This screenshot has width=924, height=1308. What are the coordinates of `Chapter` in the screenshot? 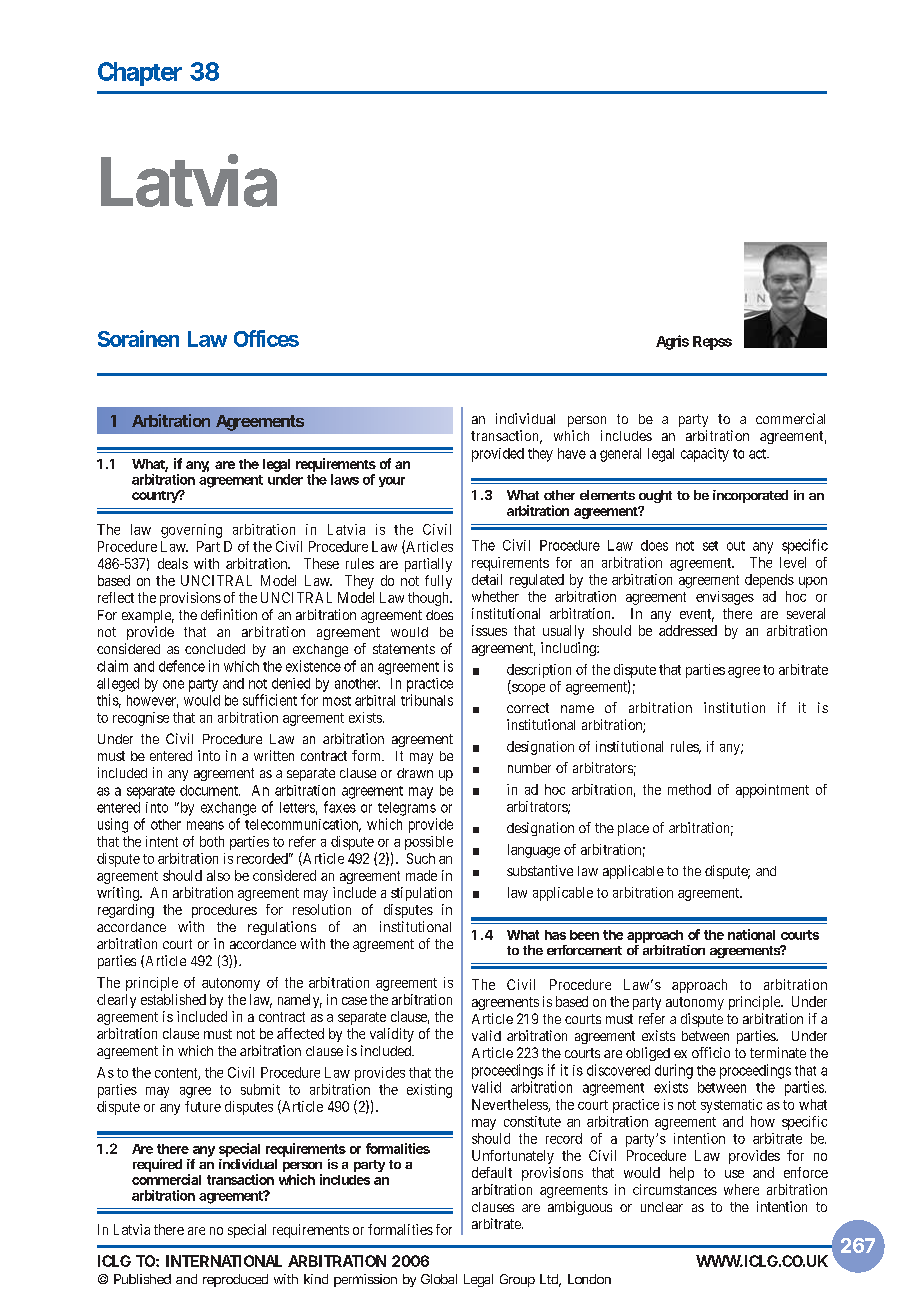 It's located at (140, 74).
